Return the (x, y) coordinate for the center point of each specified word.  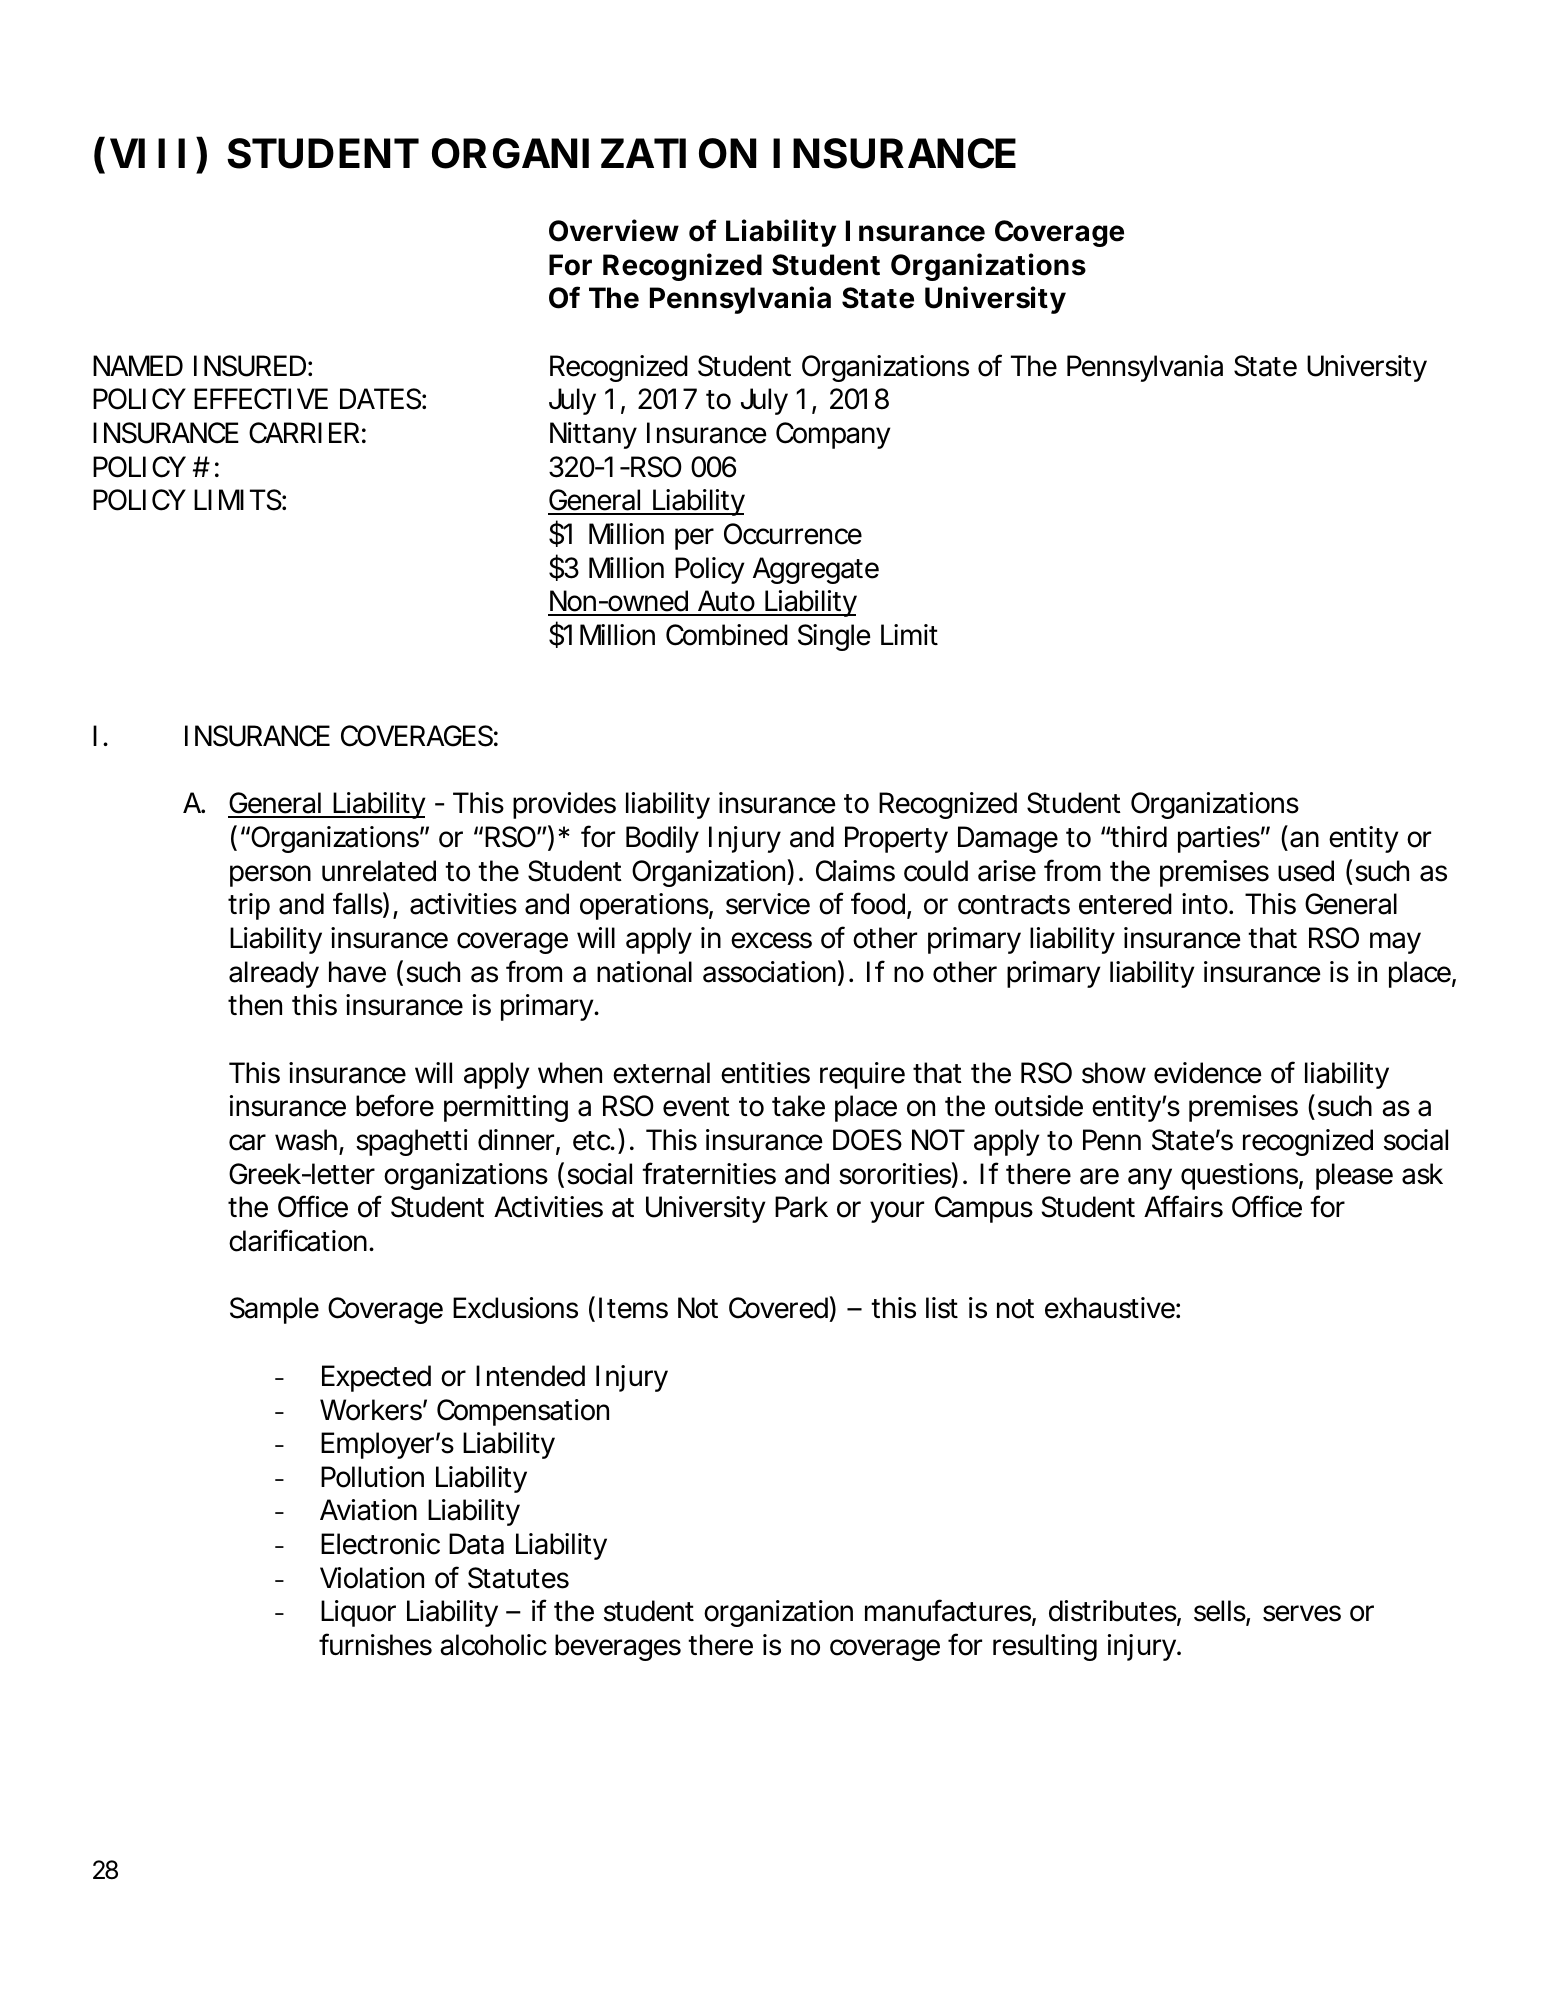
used (1306, 871)
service (768, 904)
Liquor (358, 1613)
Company (833, 435)
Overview (614, 230)
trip (249, 906)
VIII (147, 153)
